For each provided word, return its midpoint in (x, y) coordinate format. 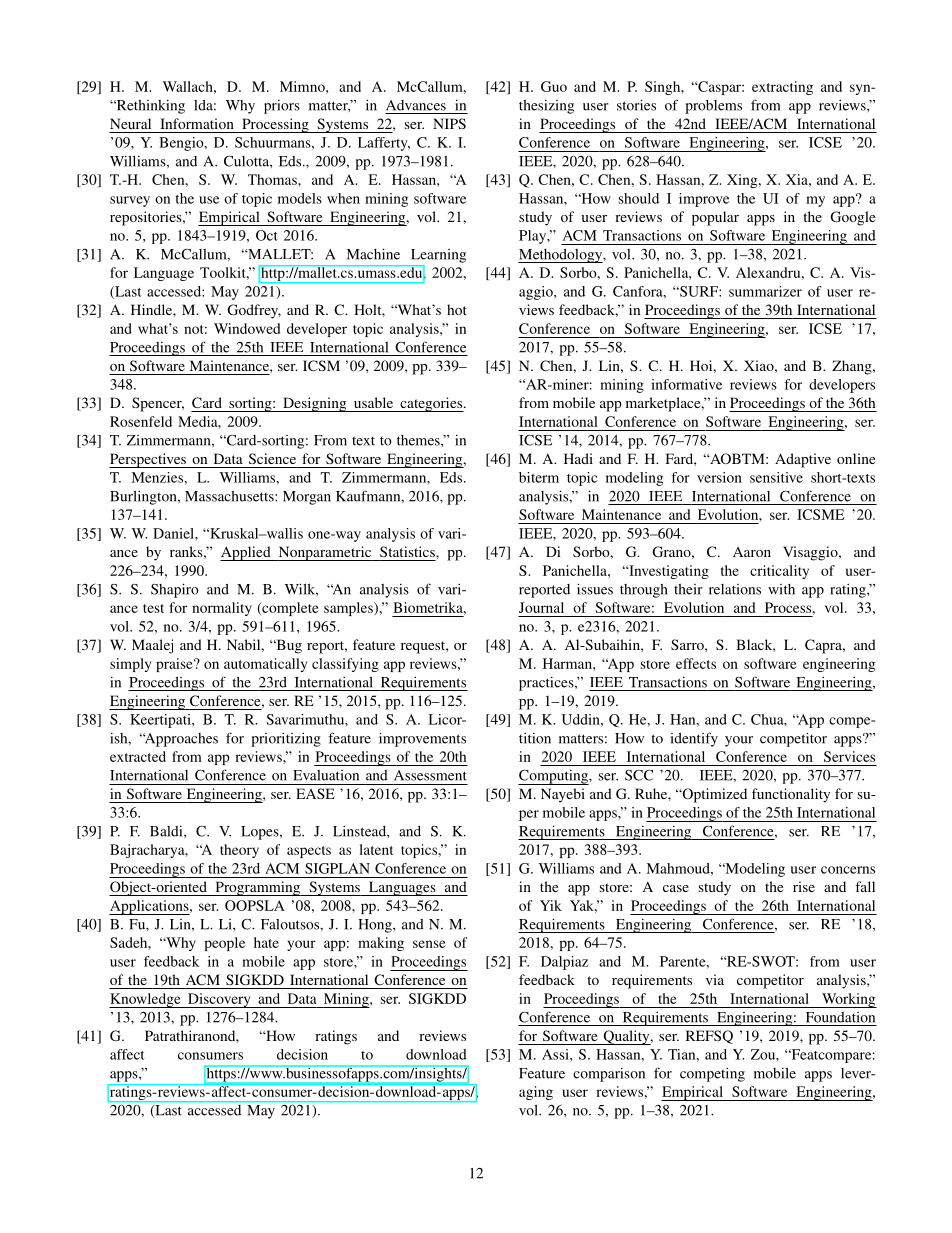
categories (431, 404)
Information (197, 123)
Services (849, 756)
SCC (639, 775)
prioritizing (286, 739)
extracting (782, 88)
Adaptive (803, 460)
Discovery (219, 1000)
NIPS (449, 123)
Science (272, 458)
